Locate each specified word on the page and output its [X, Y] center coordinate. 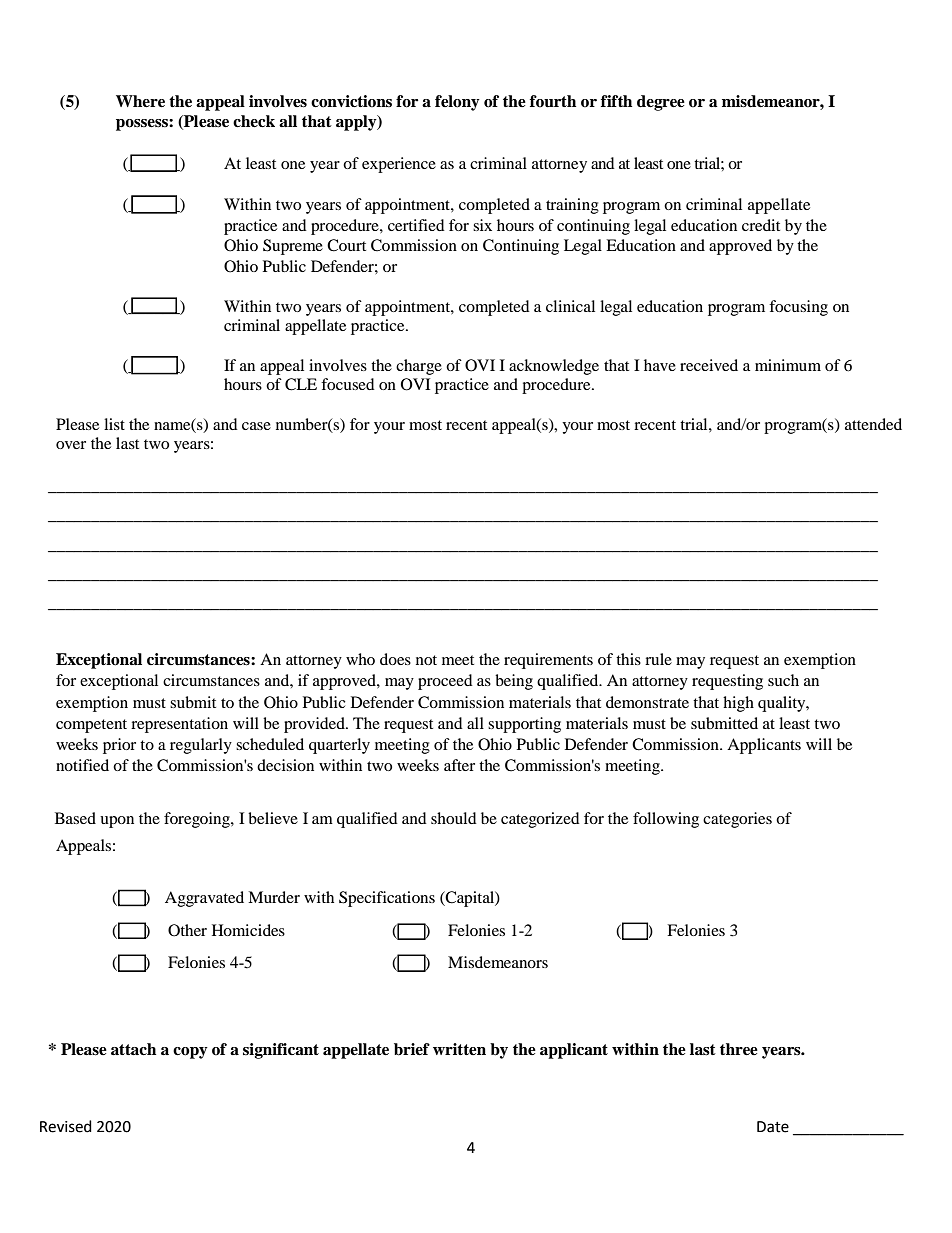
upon [117, 822]
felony [457, 103]
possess [143, 125]
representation [179, 725]
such [783, 680]
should [454, 818]
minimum [788, 365]
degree [661, 103]
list [114, 424]
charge [419, 367]
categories [737, 820]
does [395, 659]
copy [190, 1053]
